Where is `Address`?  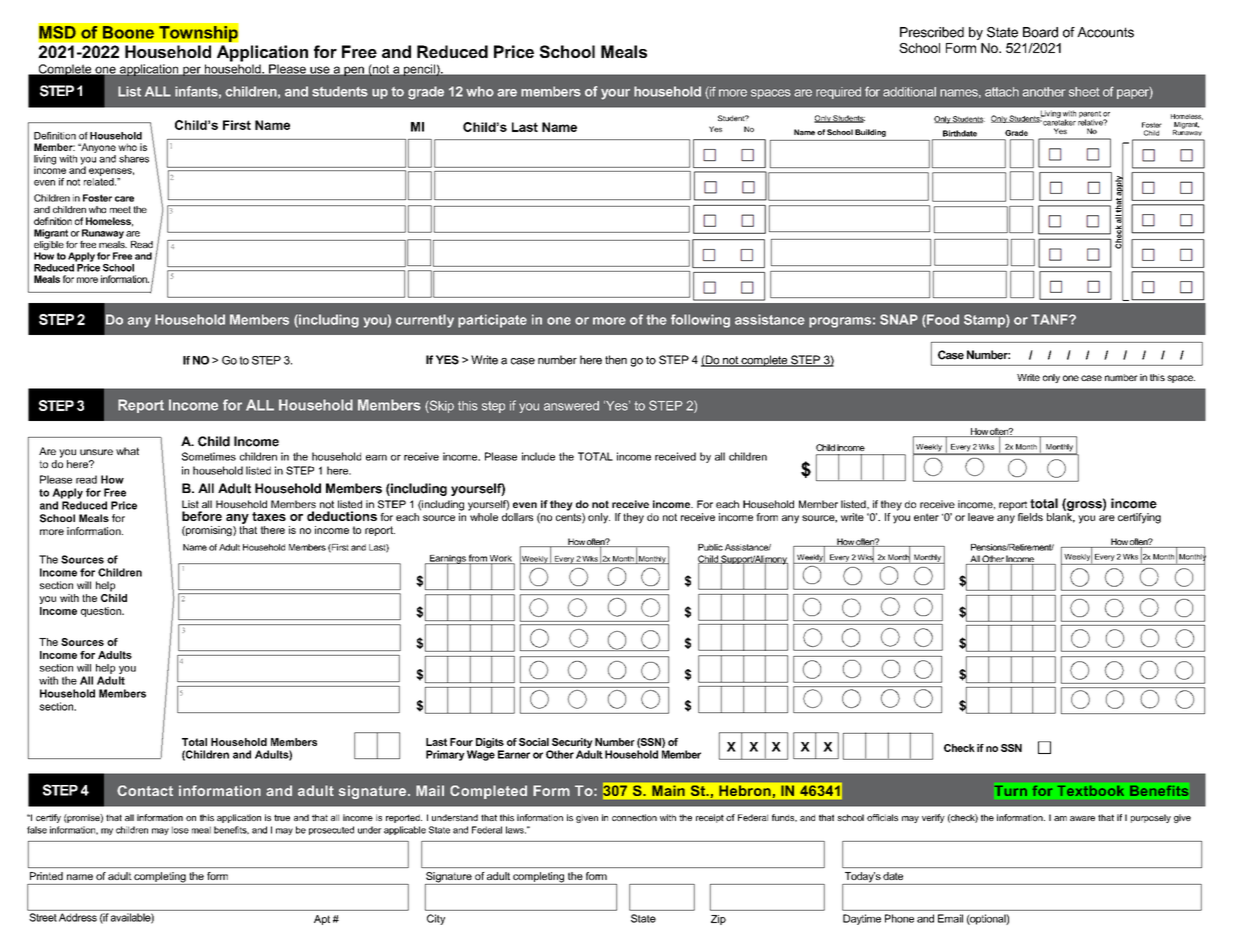 Address is located at coordinates (78, 917).
